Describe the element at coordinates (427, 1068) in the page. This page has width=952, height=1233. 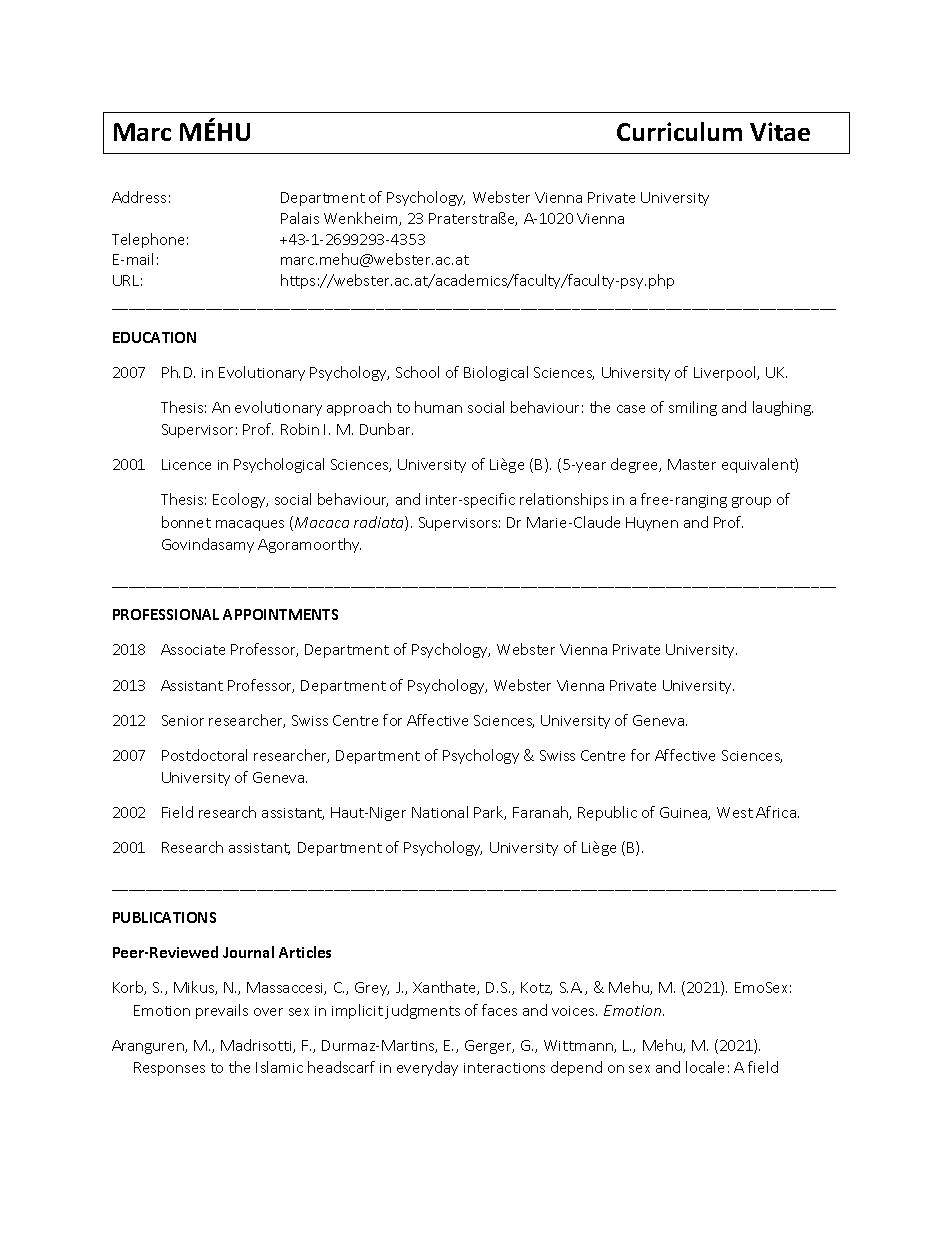
I see `everyday` at that location.
